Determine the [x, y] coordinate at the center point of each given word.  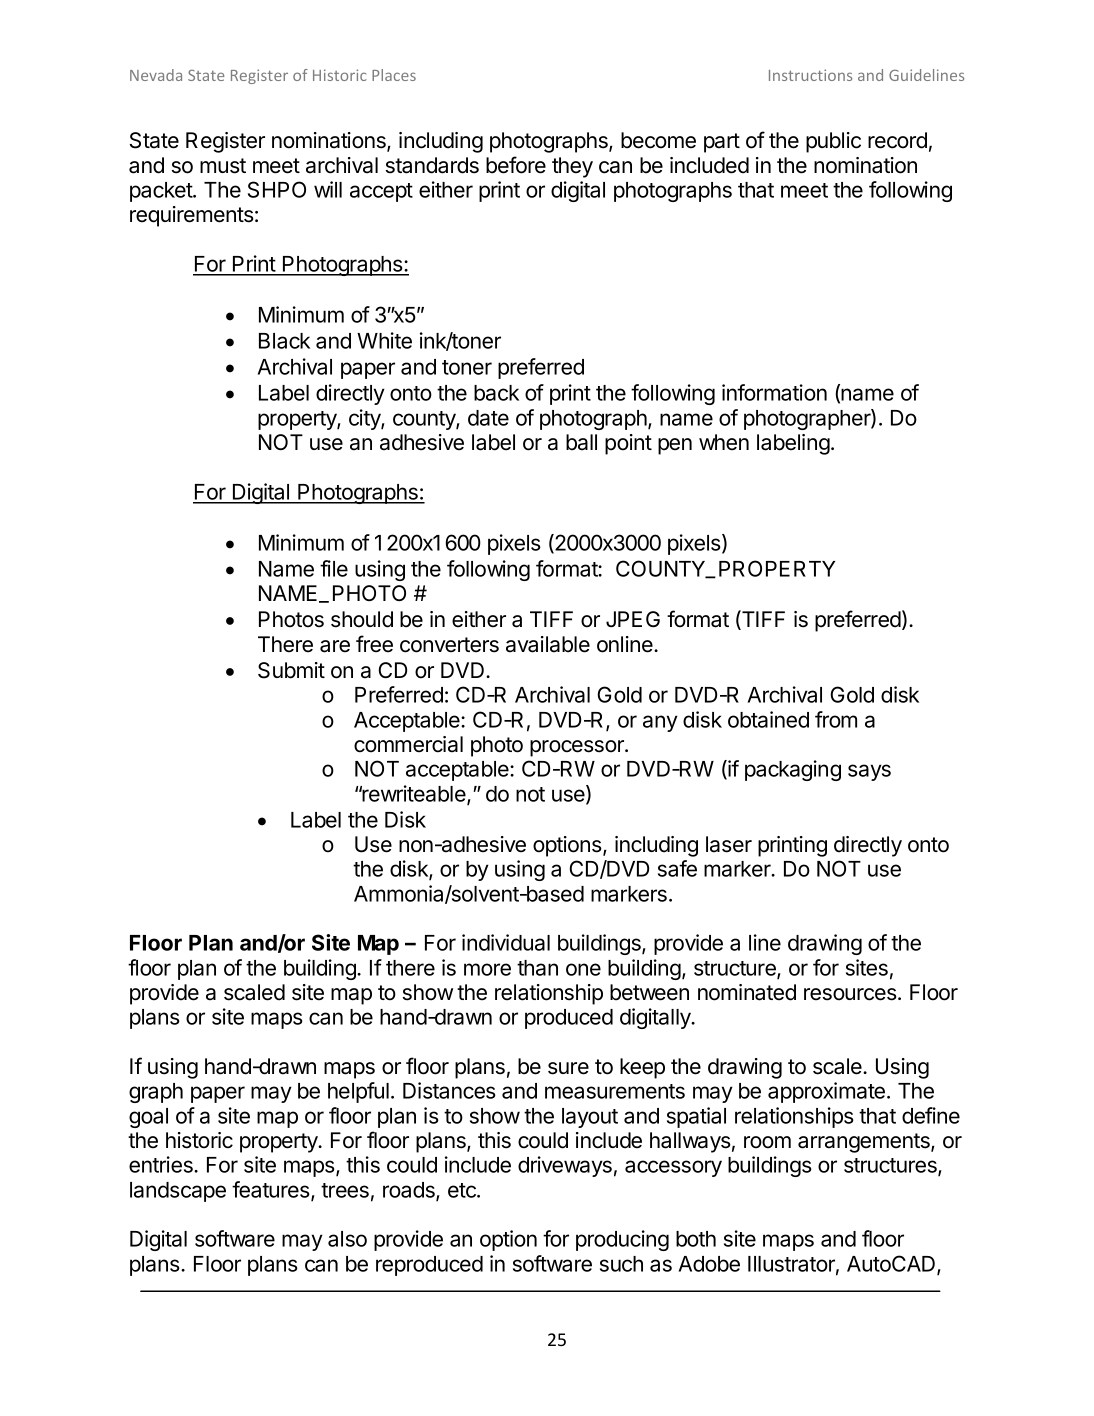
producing [622, 1240]
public [833, 142]
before [516, 165]
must [223, 166]
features [272, 1190]
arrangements [865, 1143]
